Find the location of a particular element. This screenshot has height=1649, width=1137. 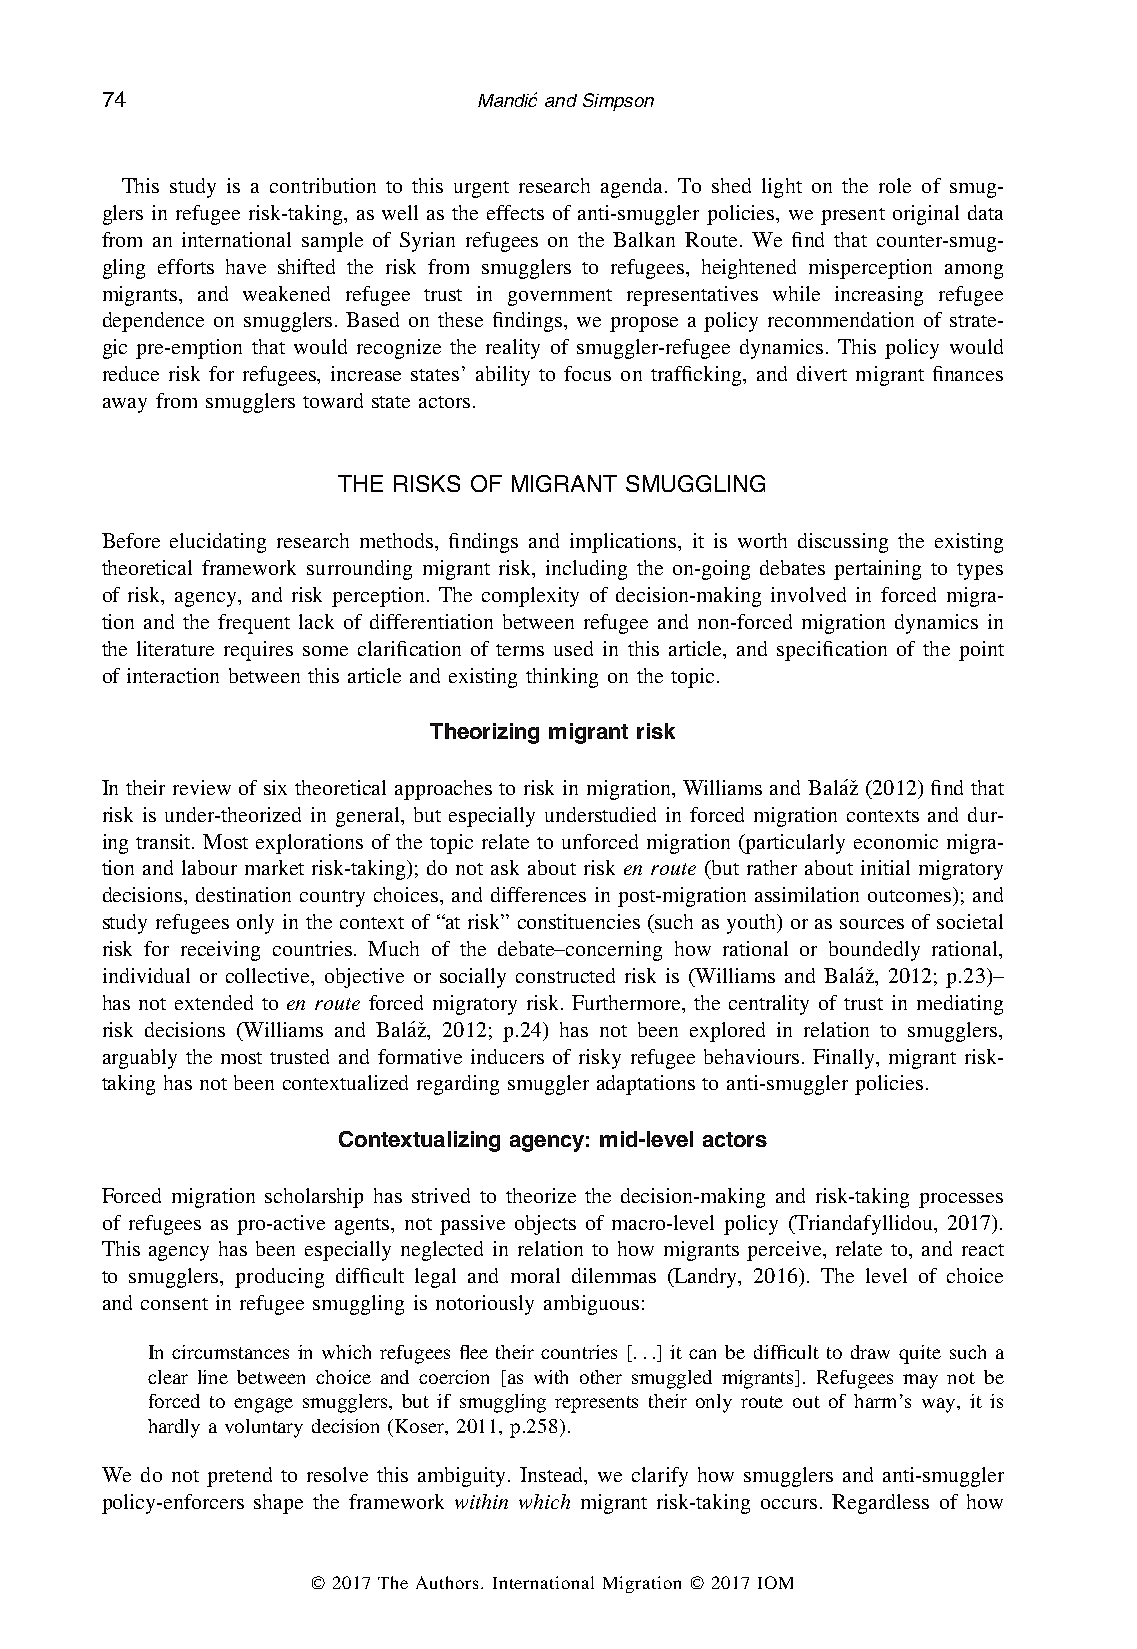

Simpson is located at coordinates (618, 102).
